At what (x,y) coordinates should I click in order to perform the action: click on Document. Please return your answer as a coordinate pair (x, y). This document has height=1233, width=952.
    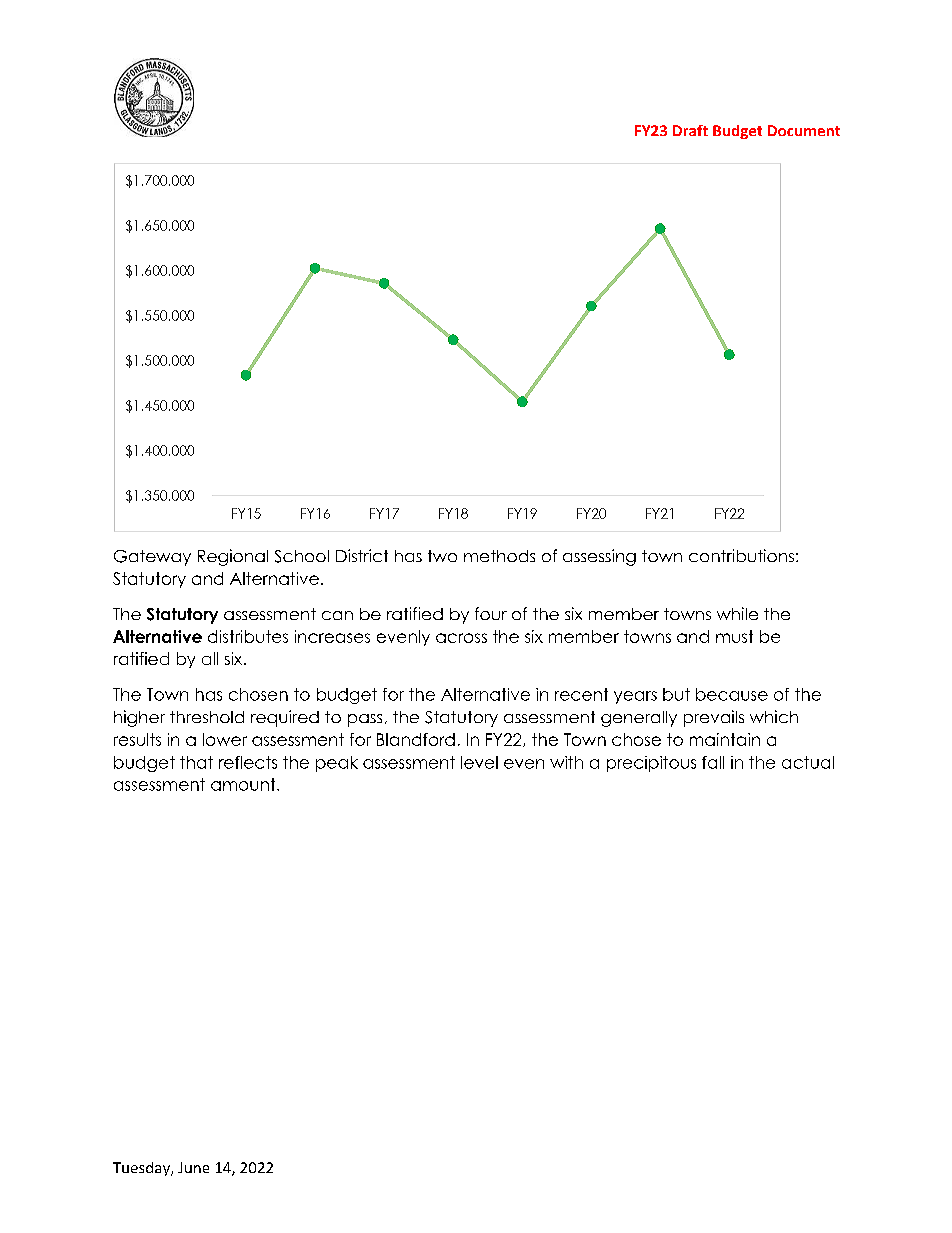
    Looking at the image, I should click on (804, 130).
